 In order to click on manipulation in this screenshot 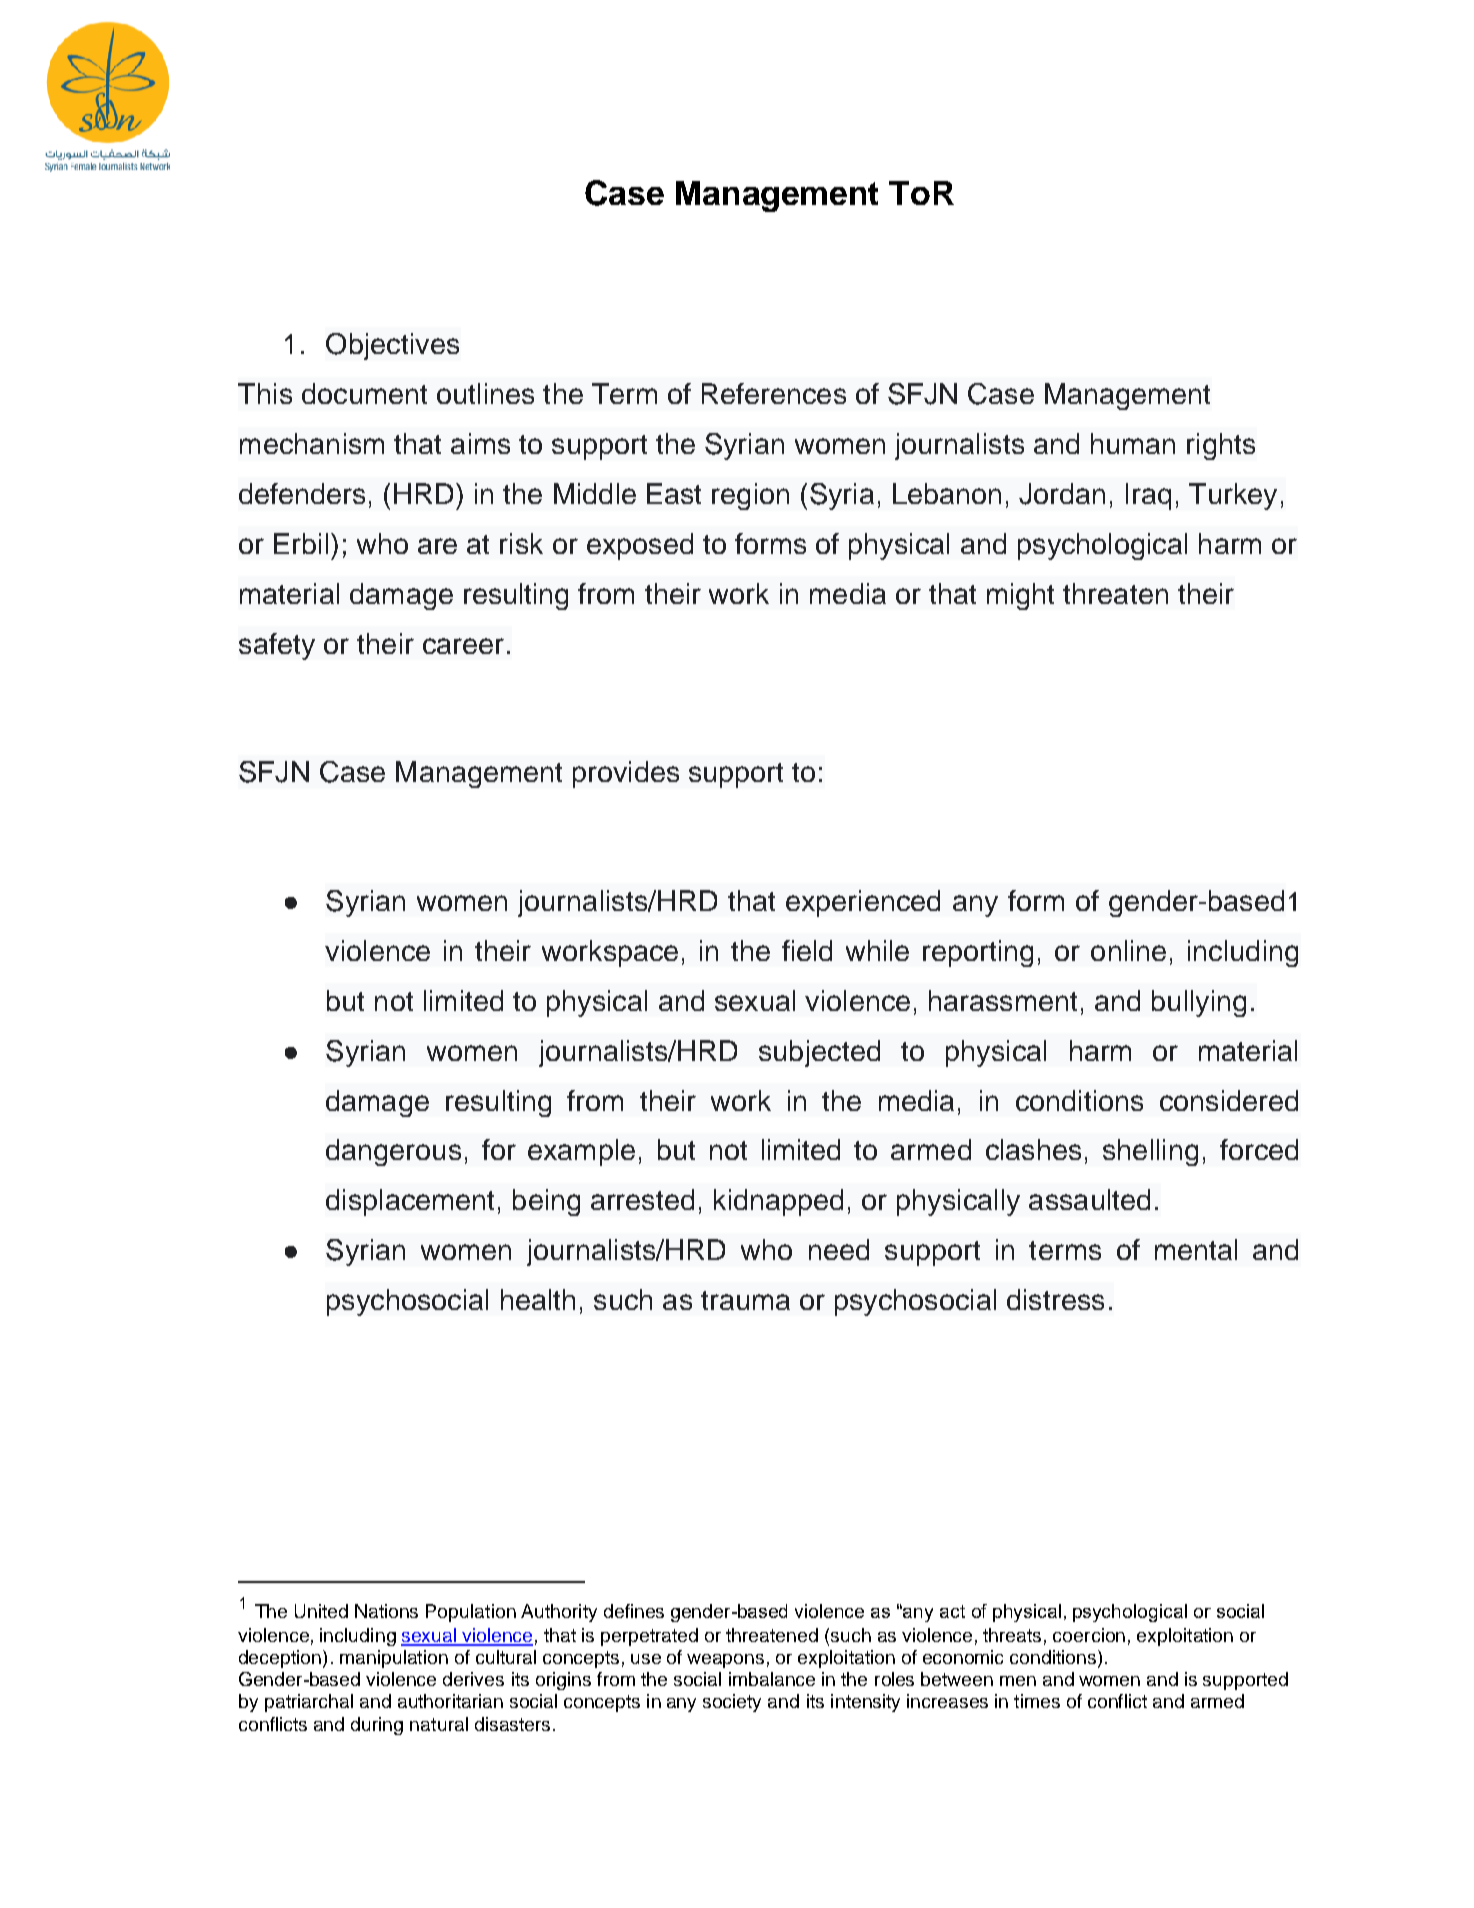, I will do `click(394, 1659)`.
